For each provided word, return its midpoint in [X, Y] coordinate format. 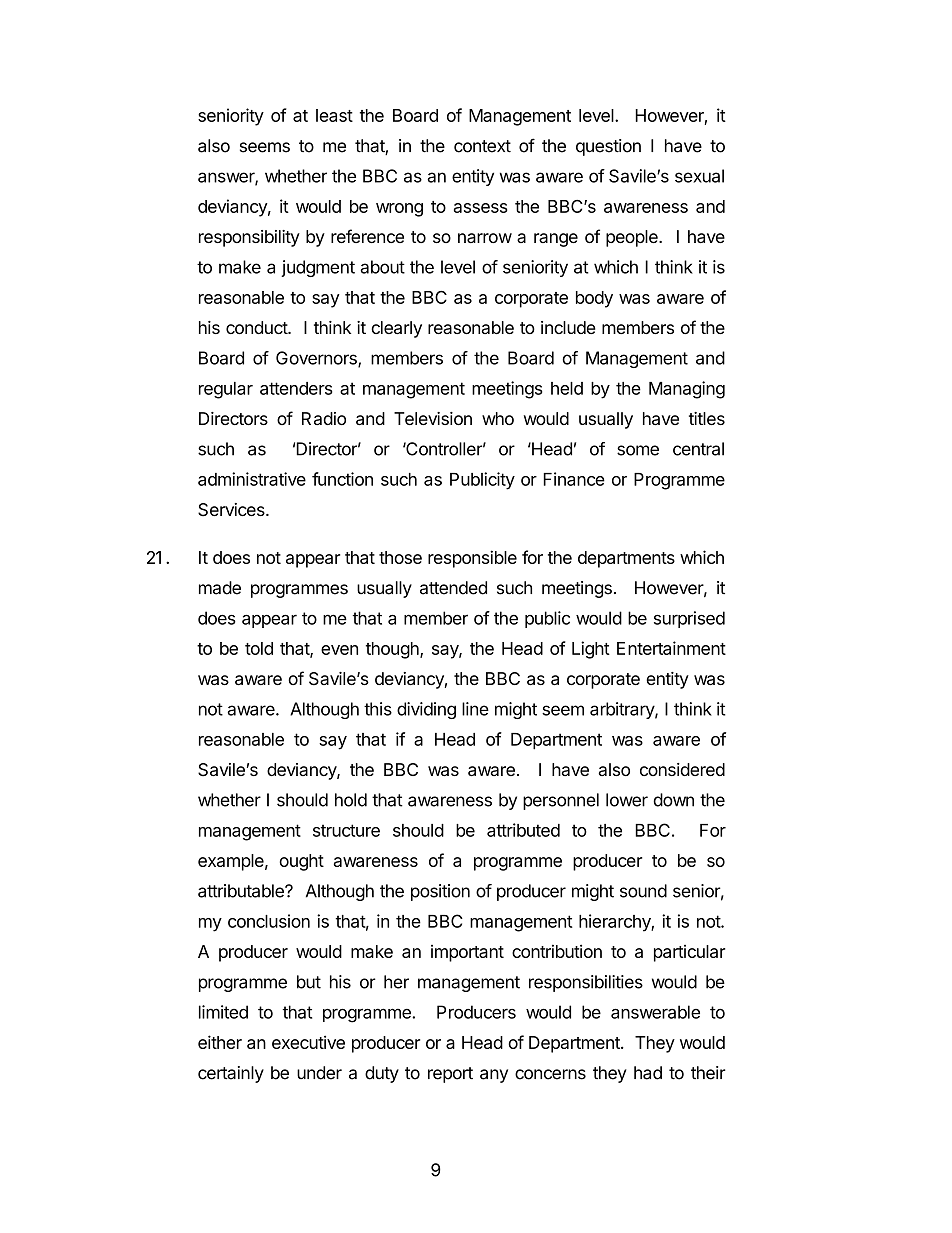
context [482, 146]
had [648, 1073]
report [450, 1075]
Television [433, 418]
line [475, 709]
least [334, 115]
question [608, 147]
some [638, 450]
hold [351, 800]
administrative [252, 479]
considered [682, 769]
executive [308, 1042]
